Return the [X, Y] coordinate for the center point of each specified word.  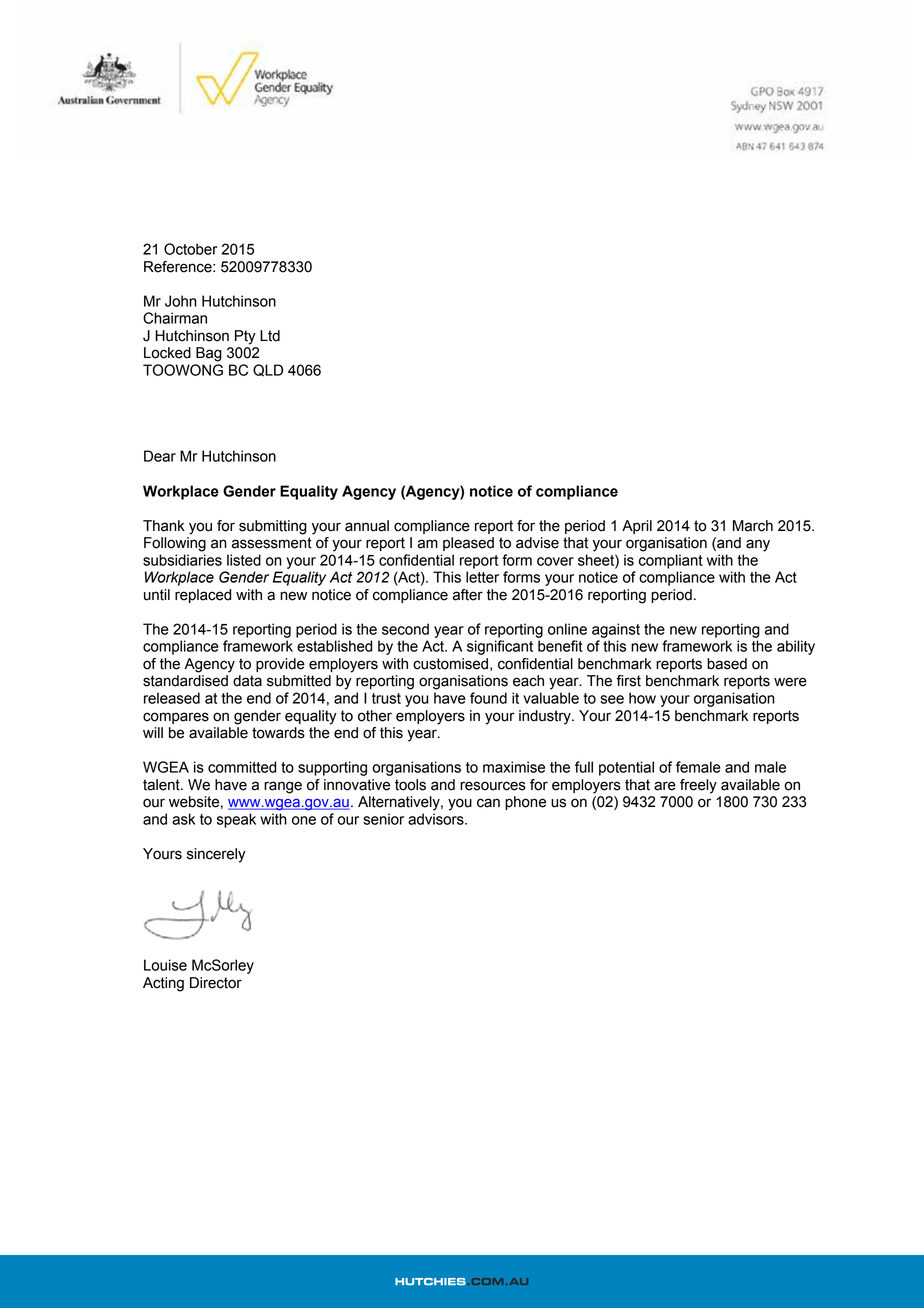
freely [698, 786]
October [191, 249]
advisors [437, 819]
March [753, 526]
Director [216, 983]
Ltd [270, 336]
